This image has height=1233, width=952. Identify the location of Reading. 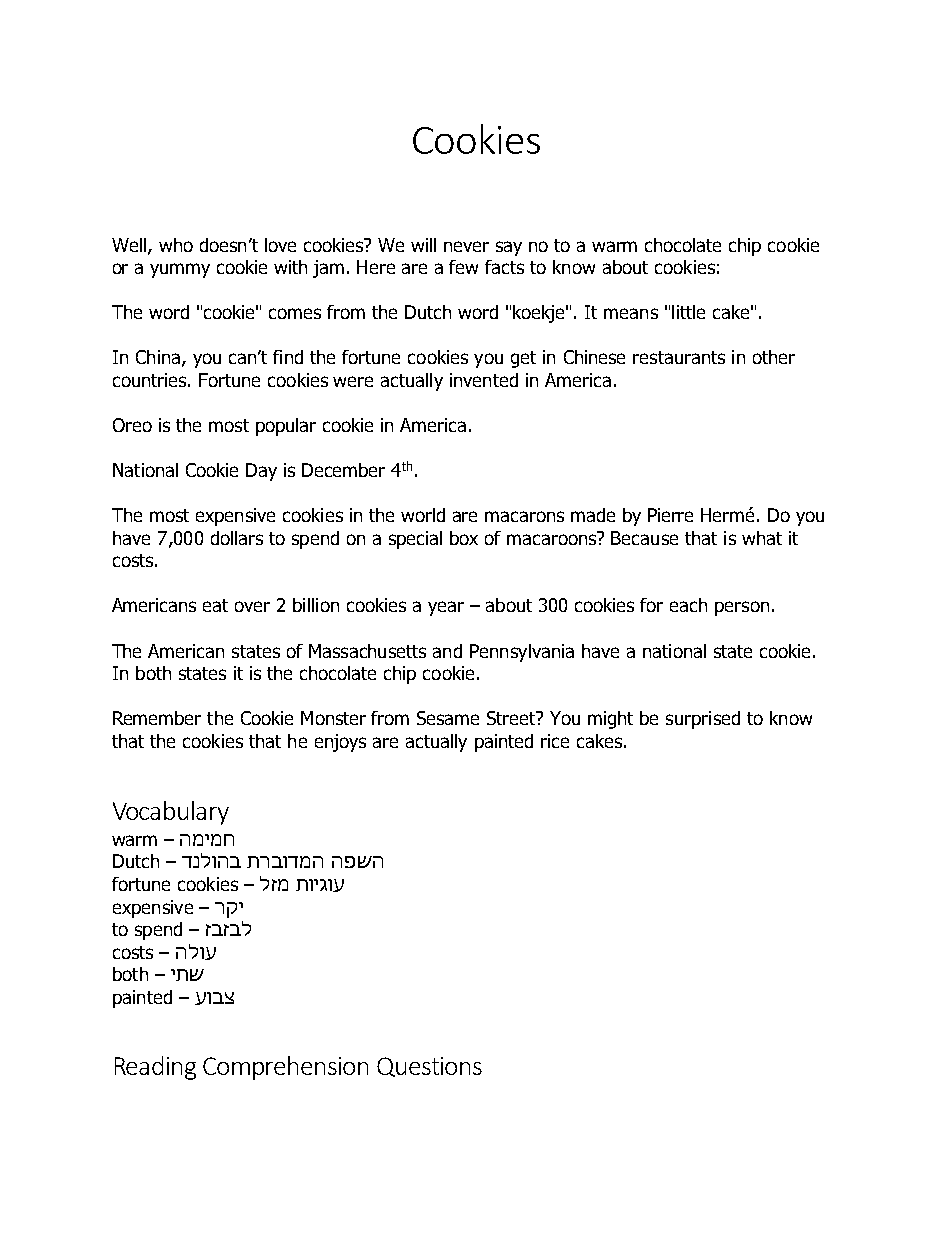
(155, 1068).
